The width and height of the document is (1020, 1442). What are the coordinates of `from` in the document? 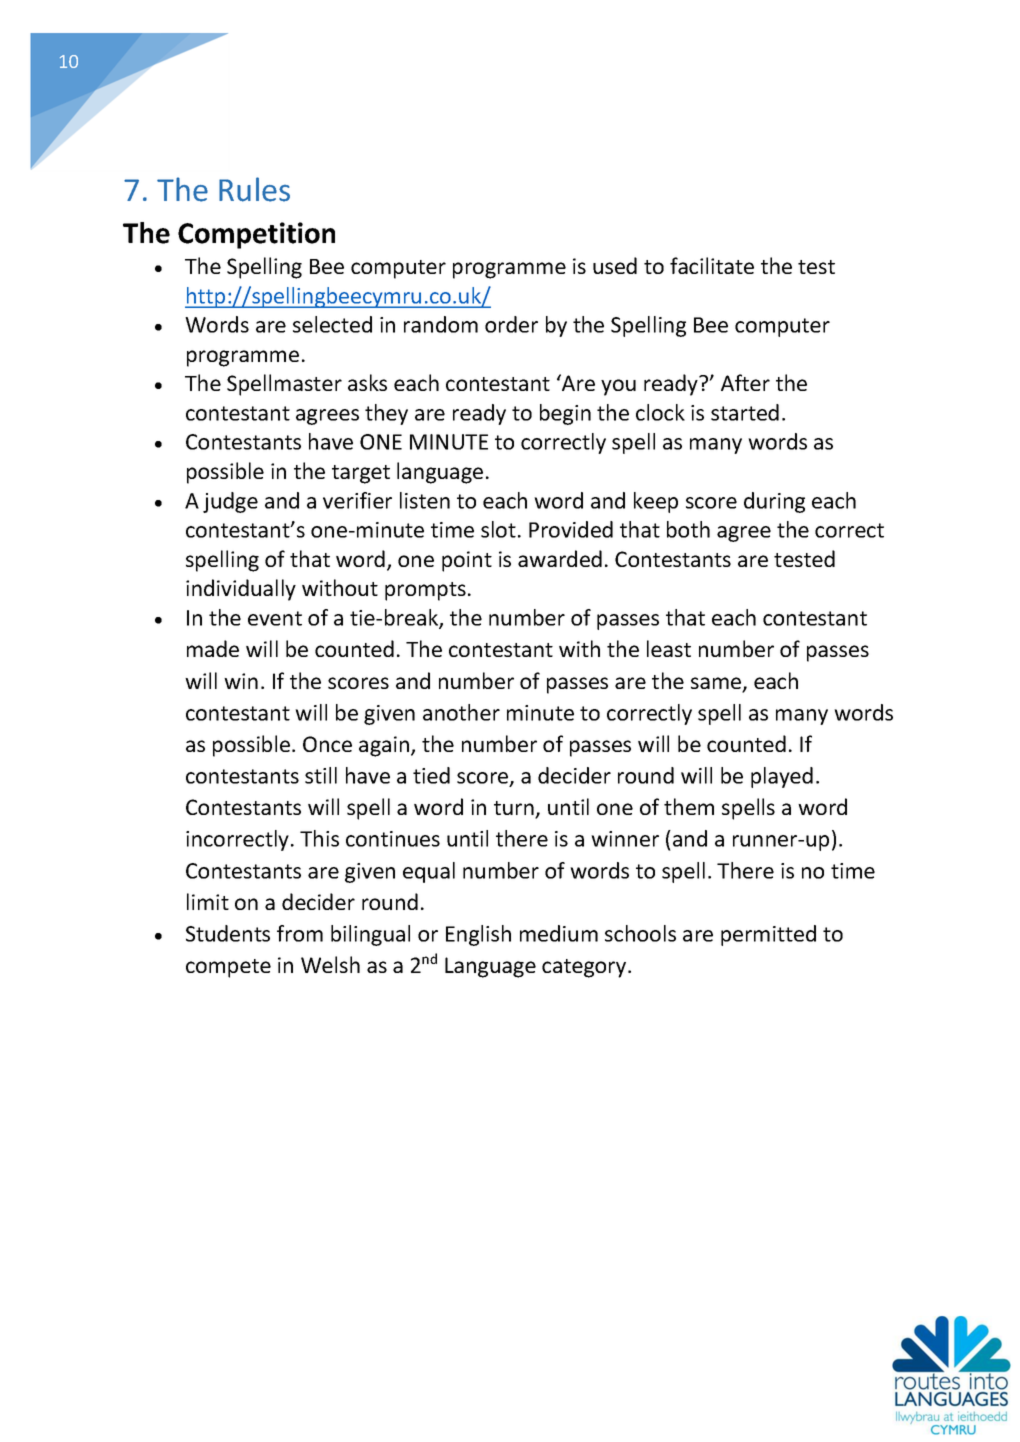 It's located at (300, 933).
